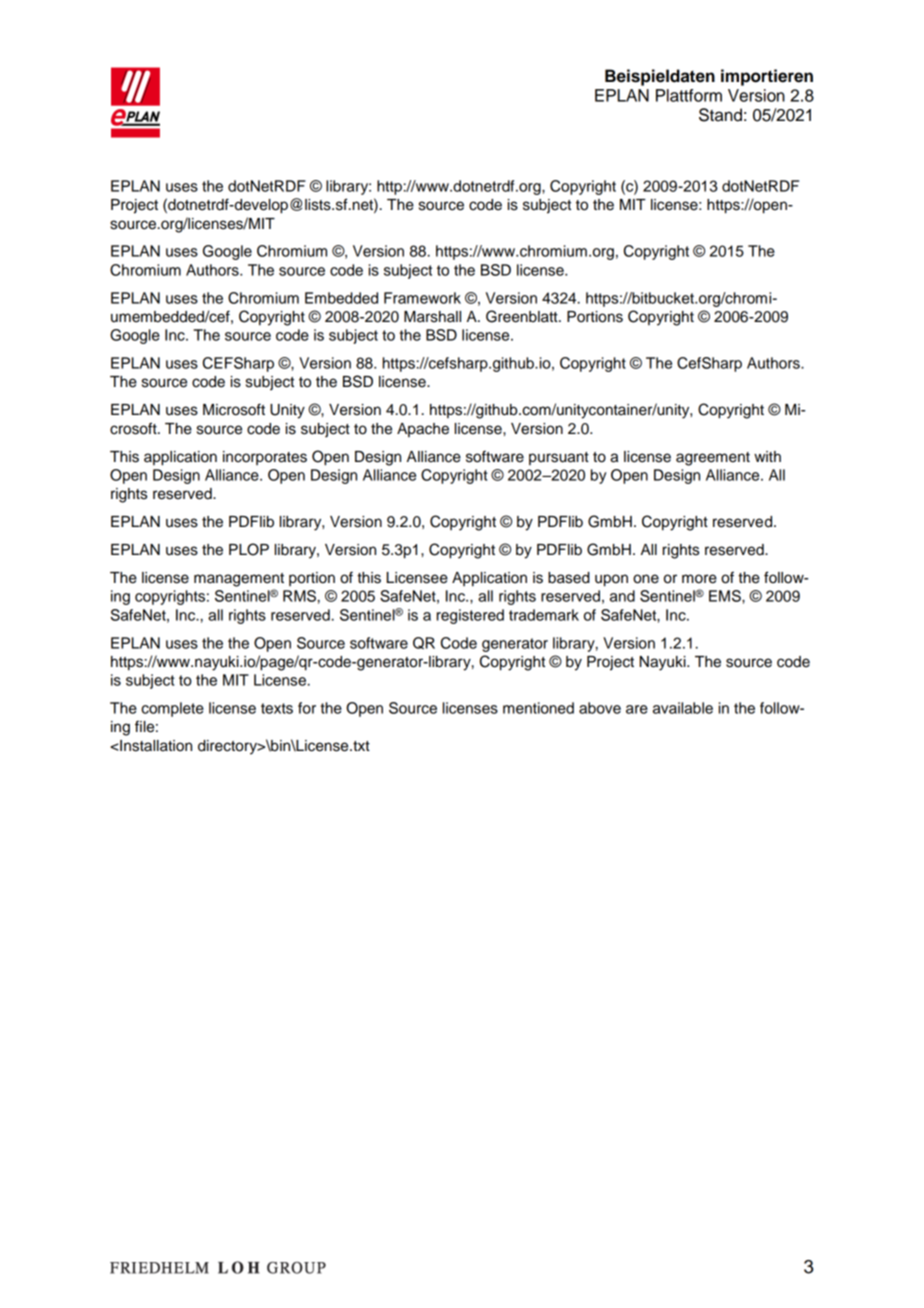 The image size is (924, 1308). I want to click on Stand, so click(720, 115).
